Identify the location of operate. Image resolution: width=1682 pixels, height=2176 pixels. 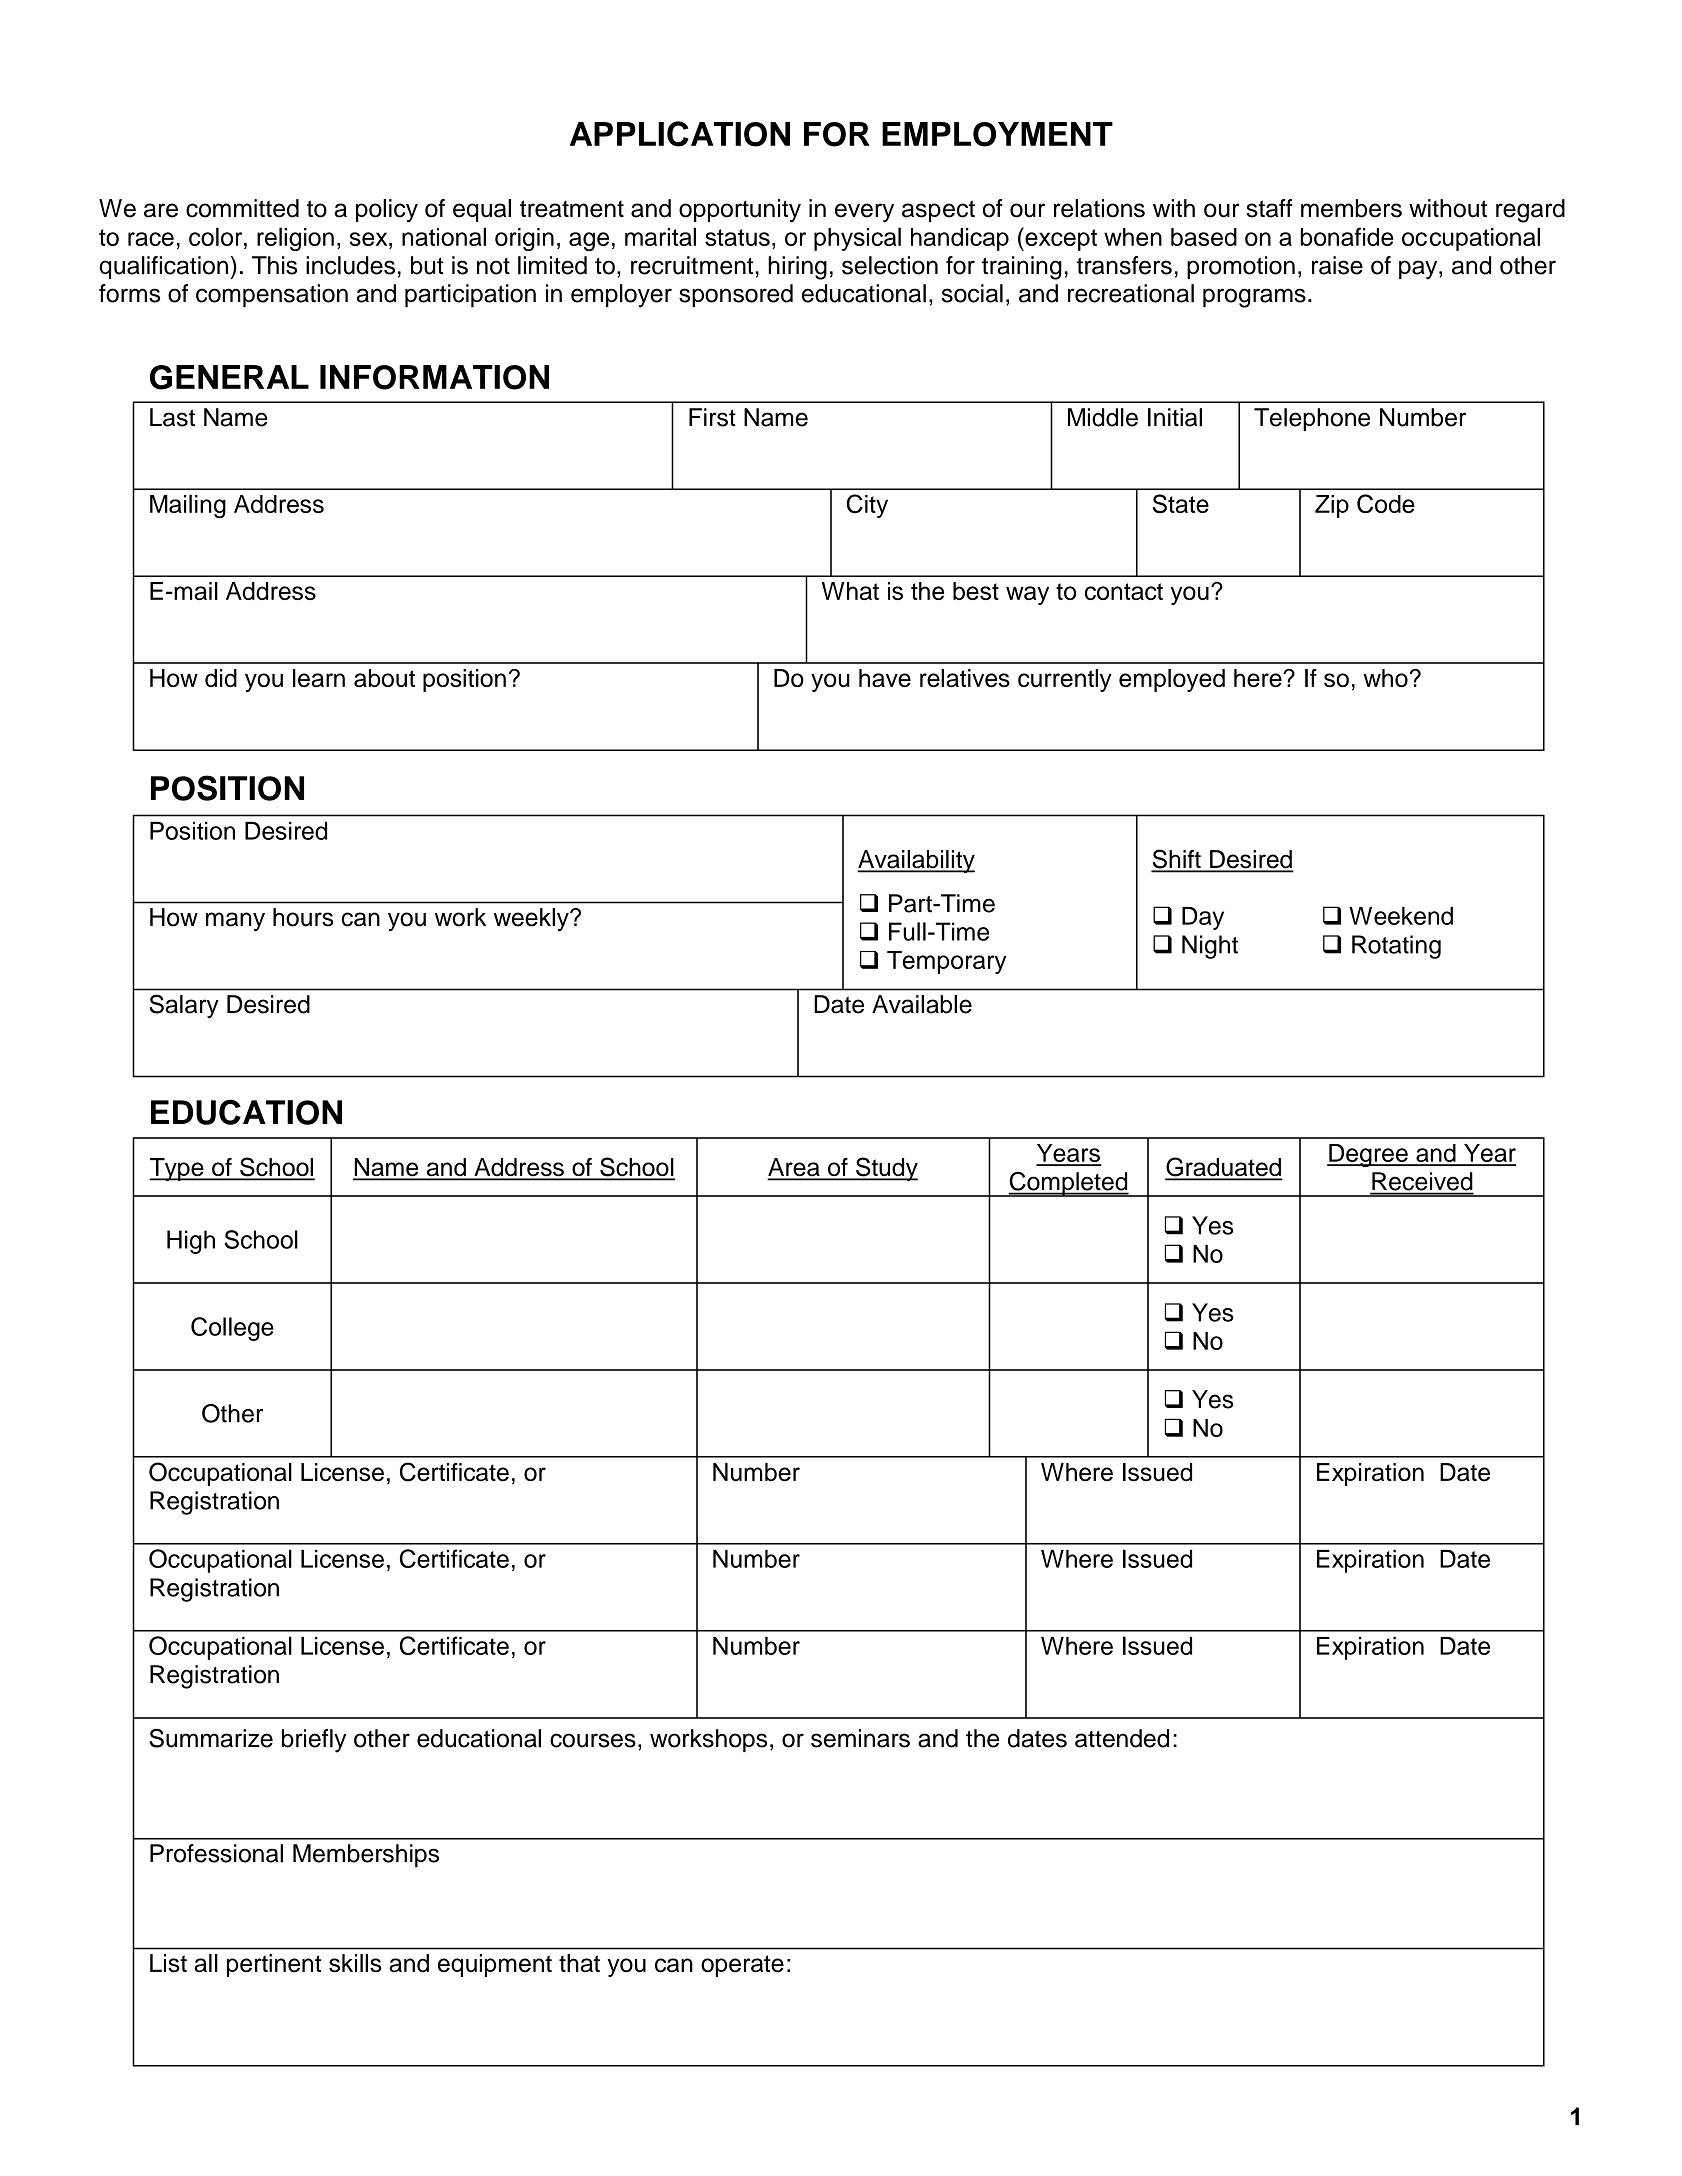
(742, 1966).
